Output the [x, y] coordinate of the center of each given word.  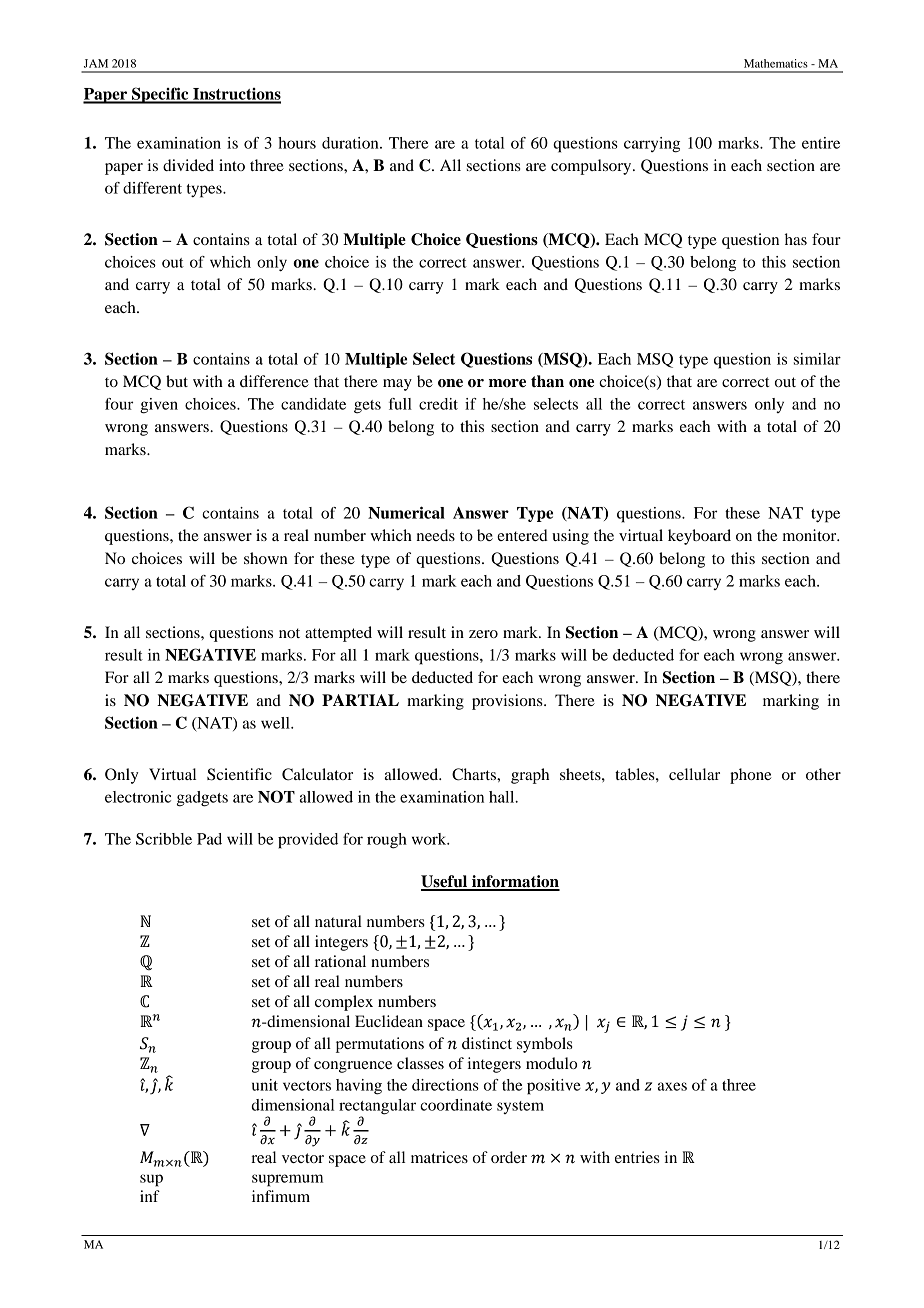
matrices [439, 1157]
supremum [287, 1180]
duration [351, 143]
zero [483, 634]
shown [266, 558]
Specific [160, 95]
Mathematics [776, 63]
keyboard [699, 537]
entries [637, 1157]
